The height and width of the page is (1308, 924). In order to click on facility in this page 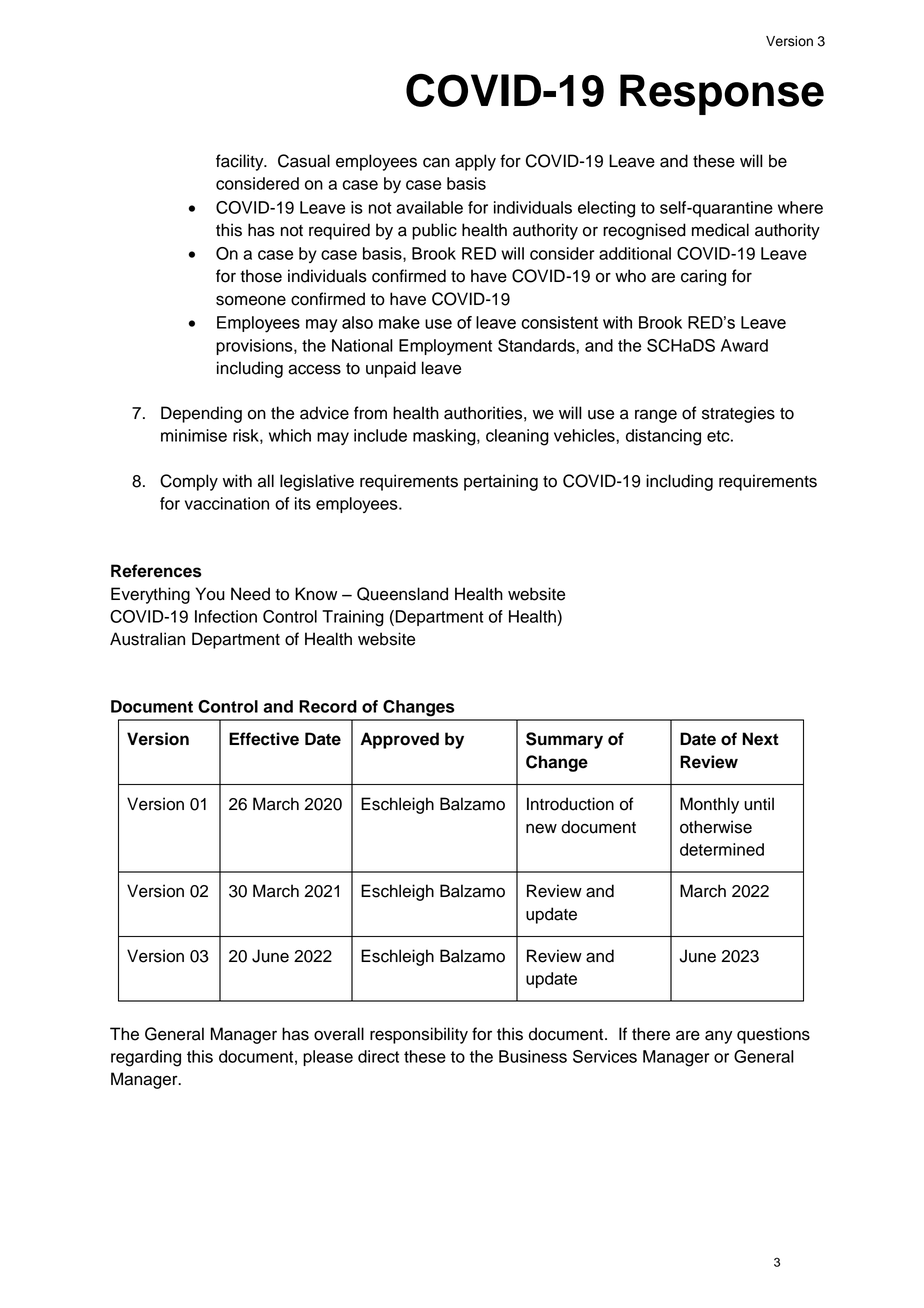, I will do `click(241, 162)`.
